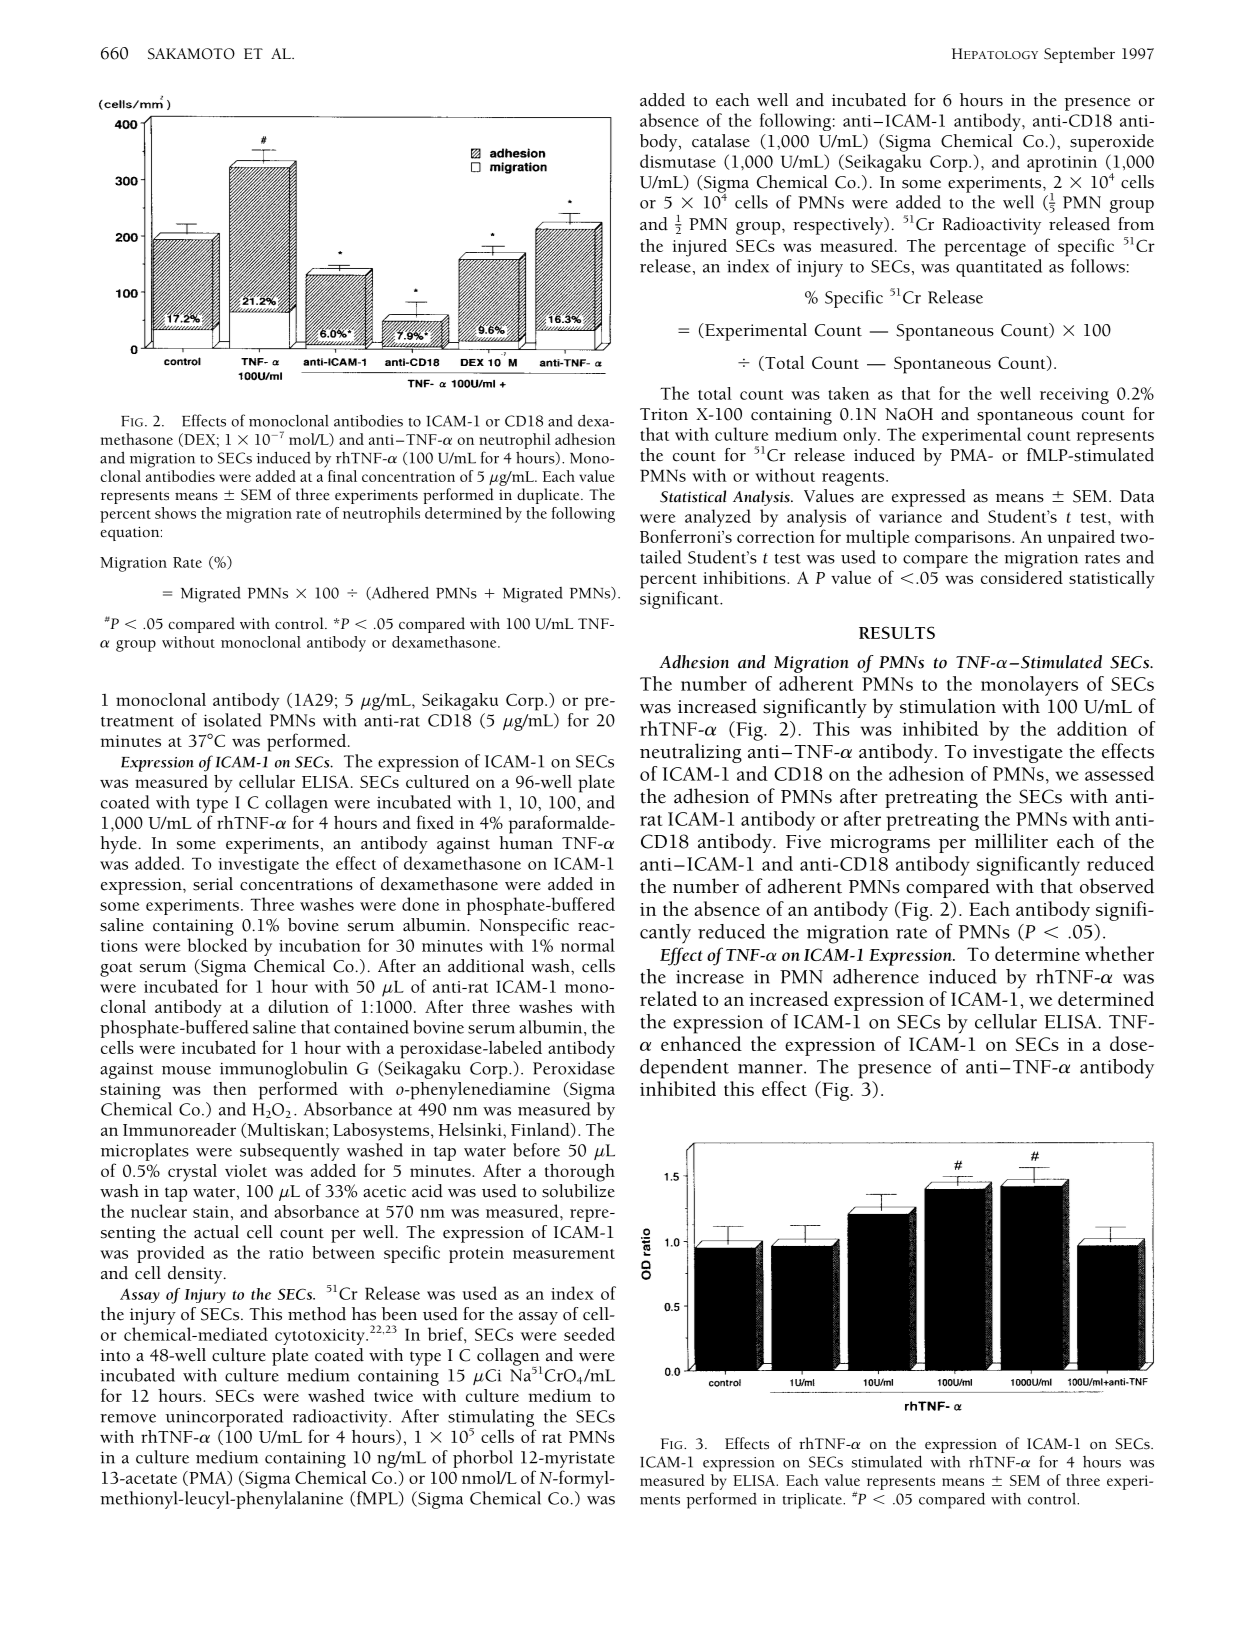 The width and height of the image is (1257, 1627). I want to click on SAKAMOTO, so click(191, 54).
